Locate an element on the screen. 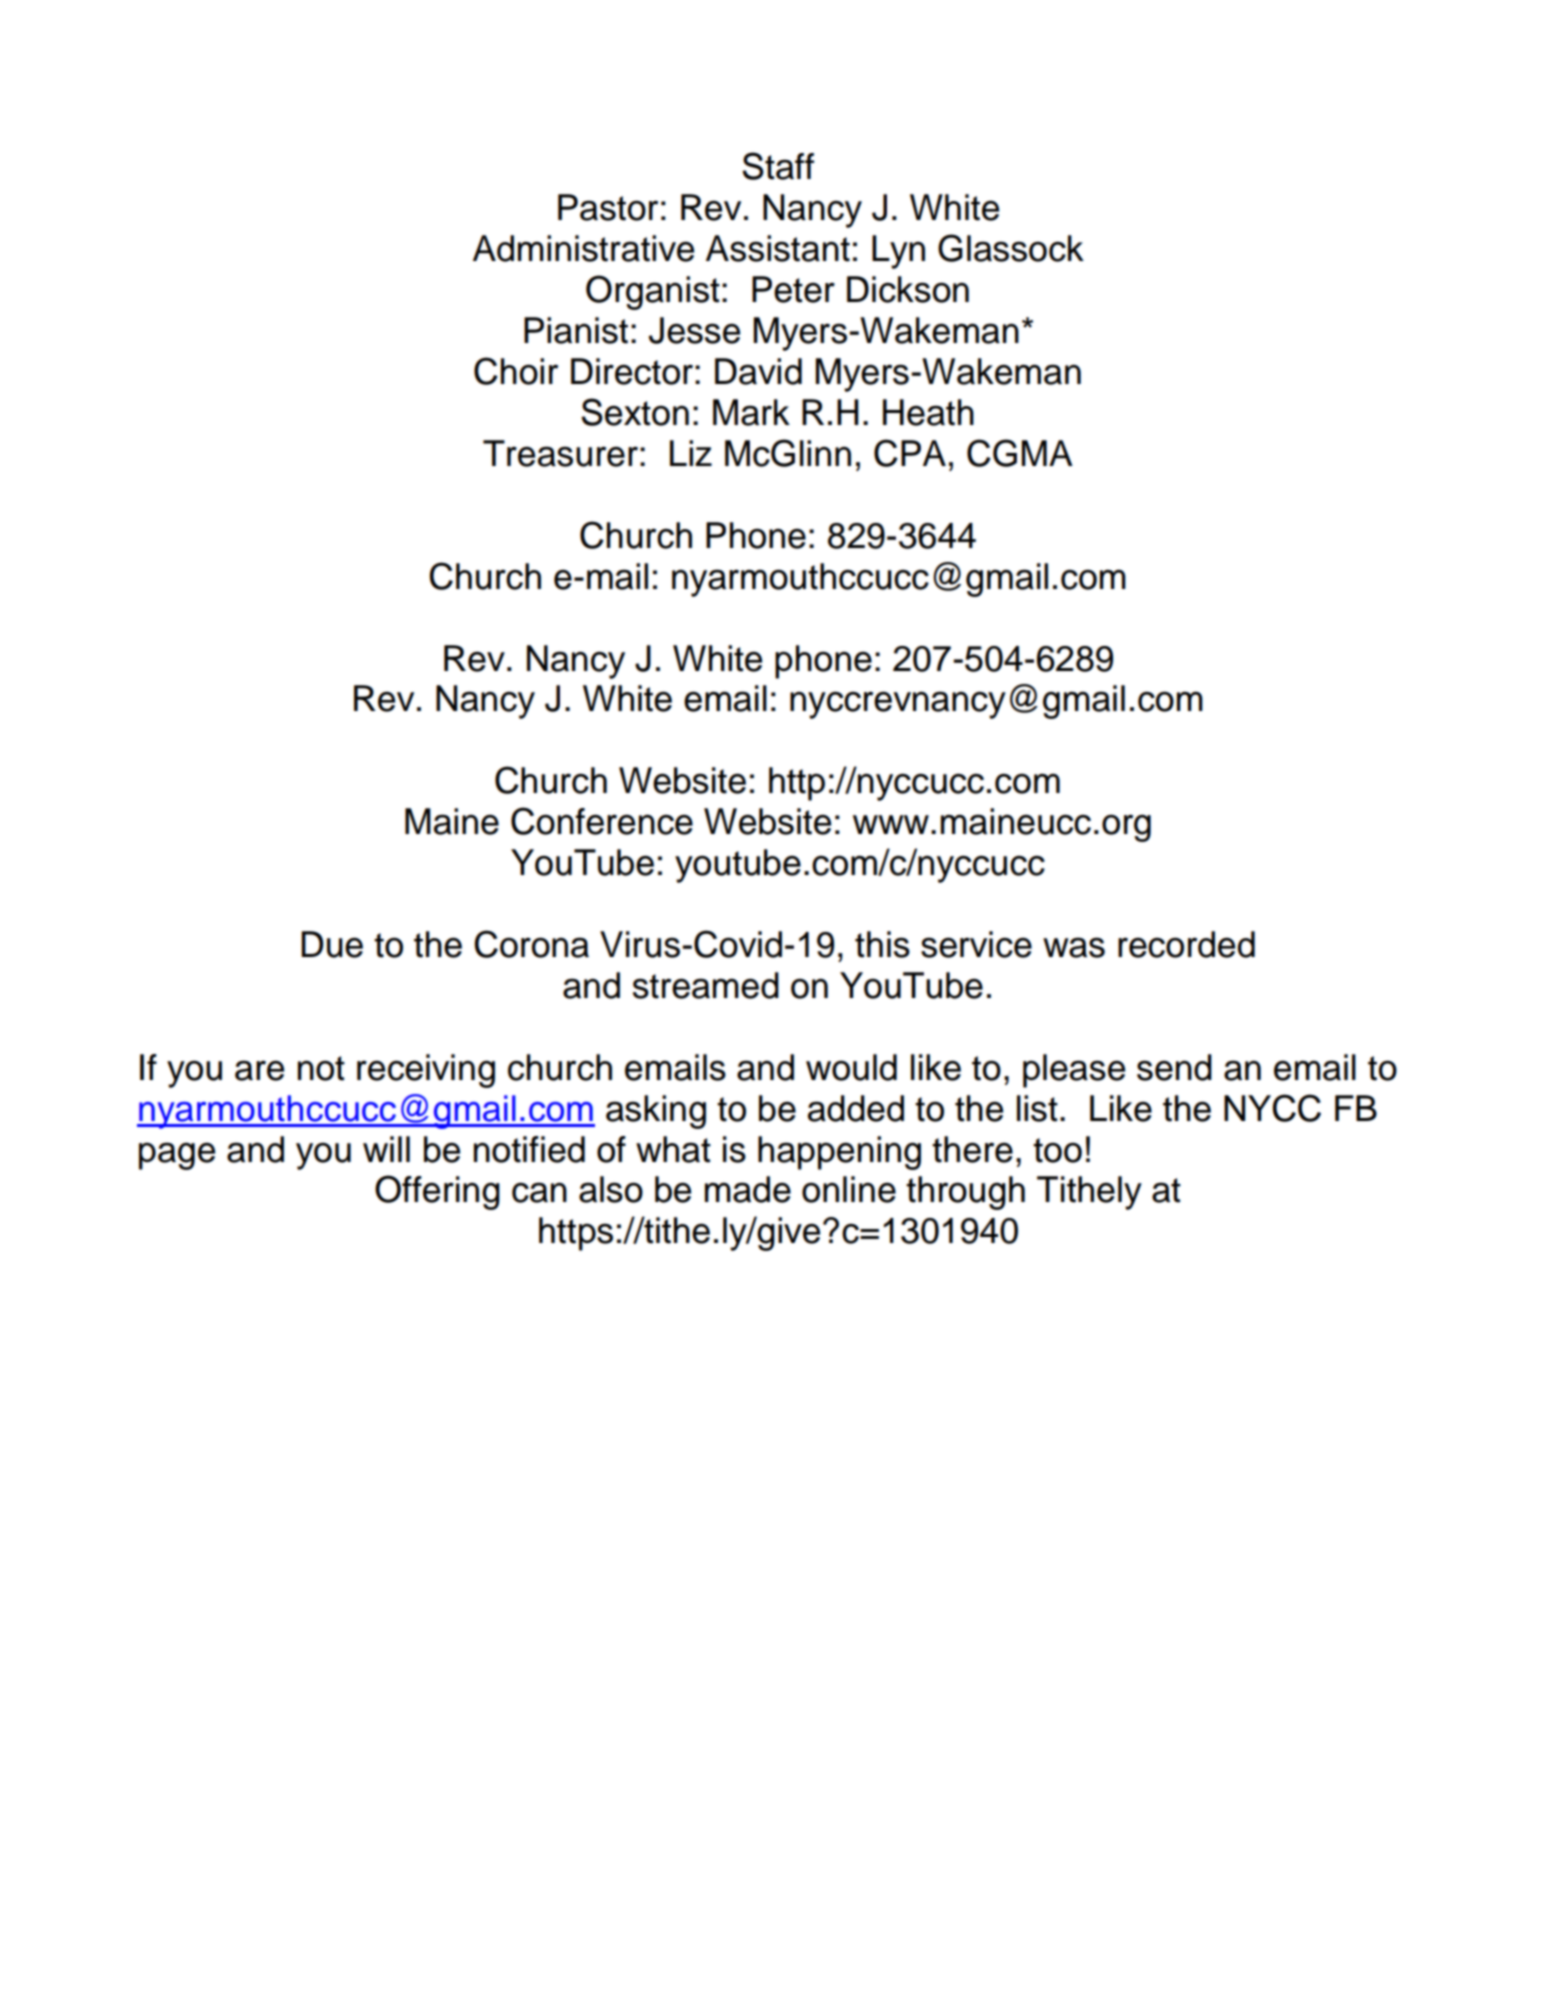 This screenshot has width=1556, height=2013. too is located at coordinates (1057, 1150).
